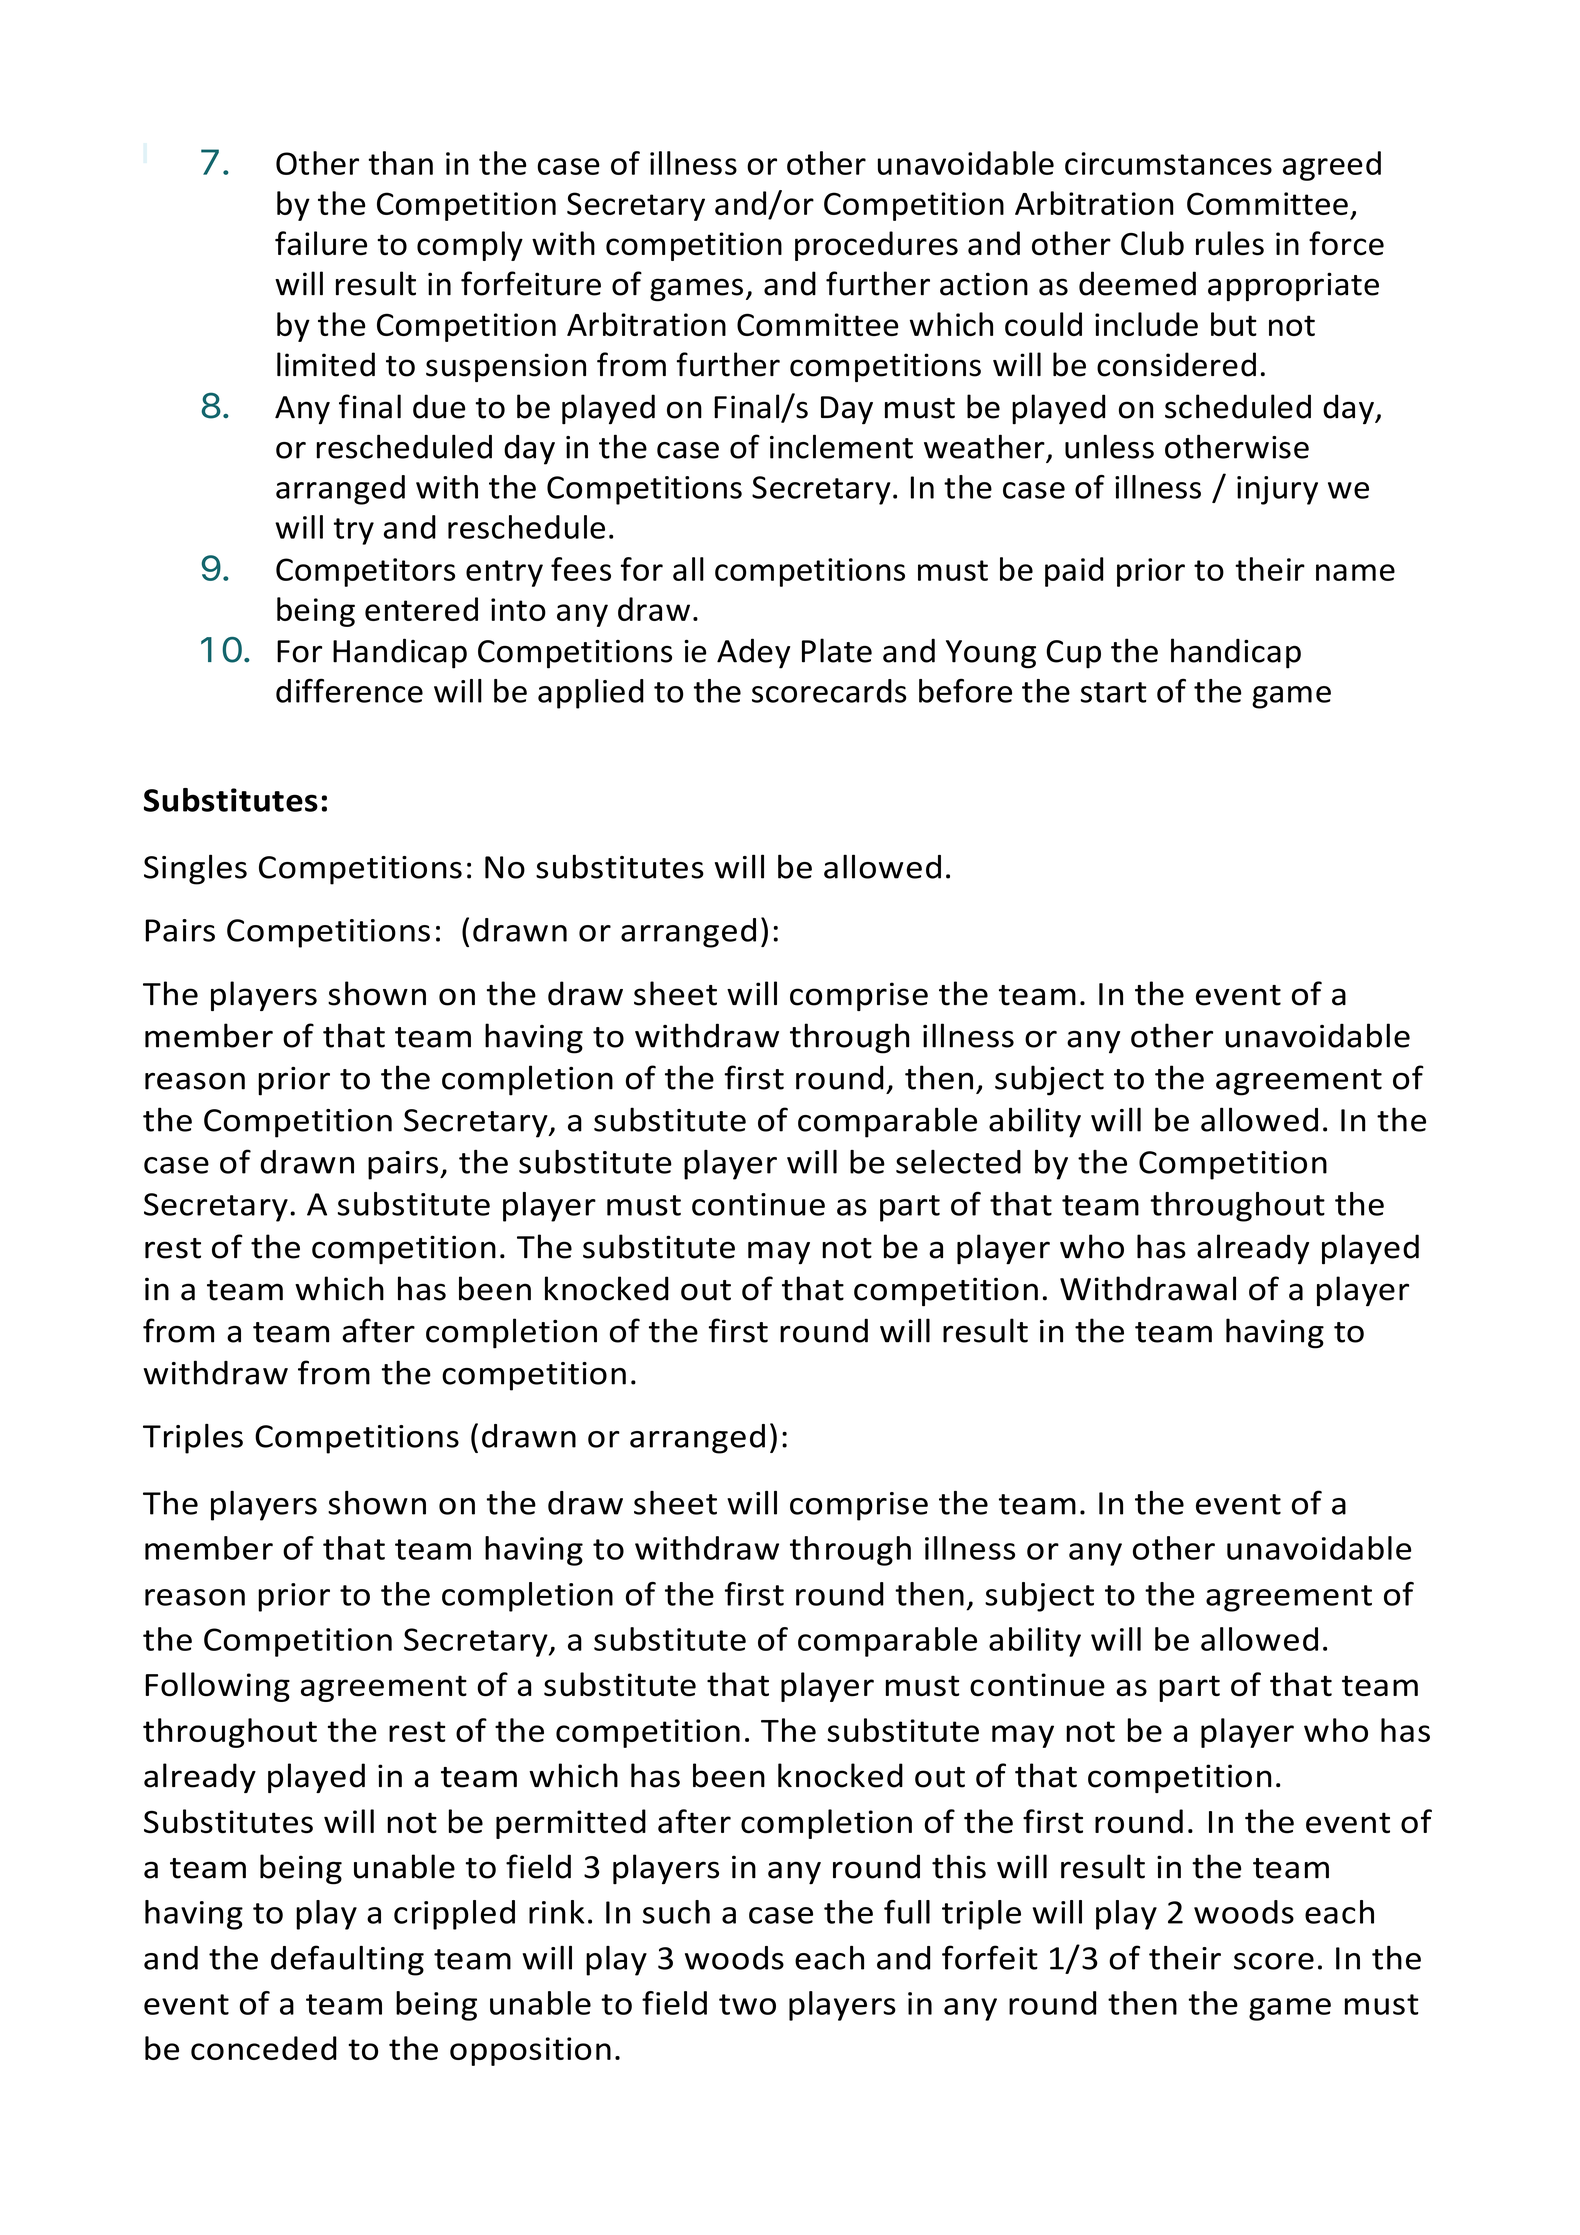  I want to click on difference, so click(349, 690).
